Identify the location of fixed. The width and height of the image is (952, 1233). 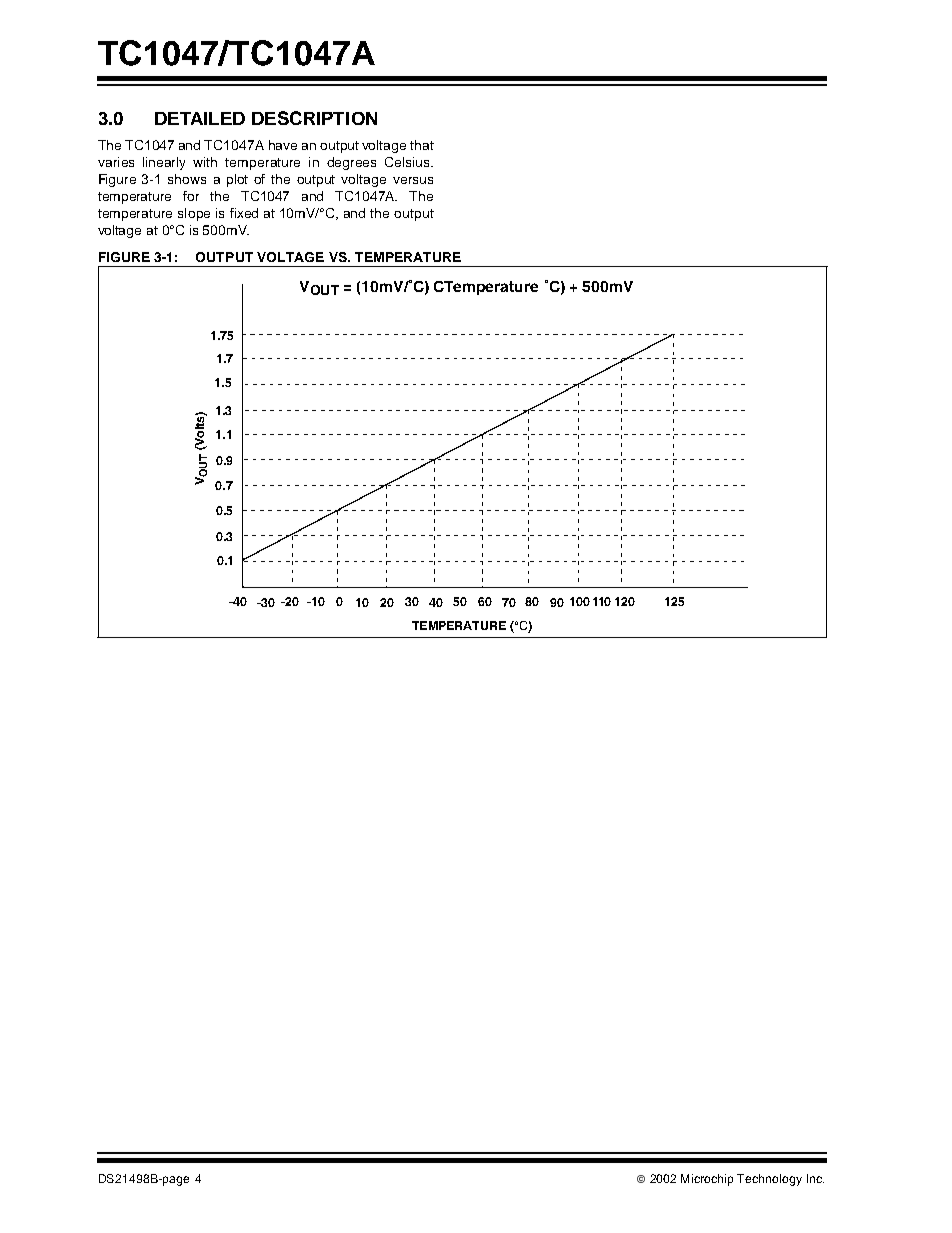
(244, 213).
